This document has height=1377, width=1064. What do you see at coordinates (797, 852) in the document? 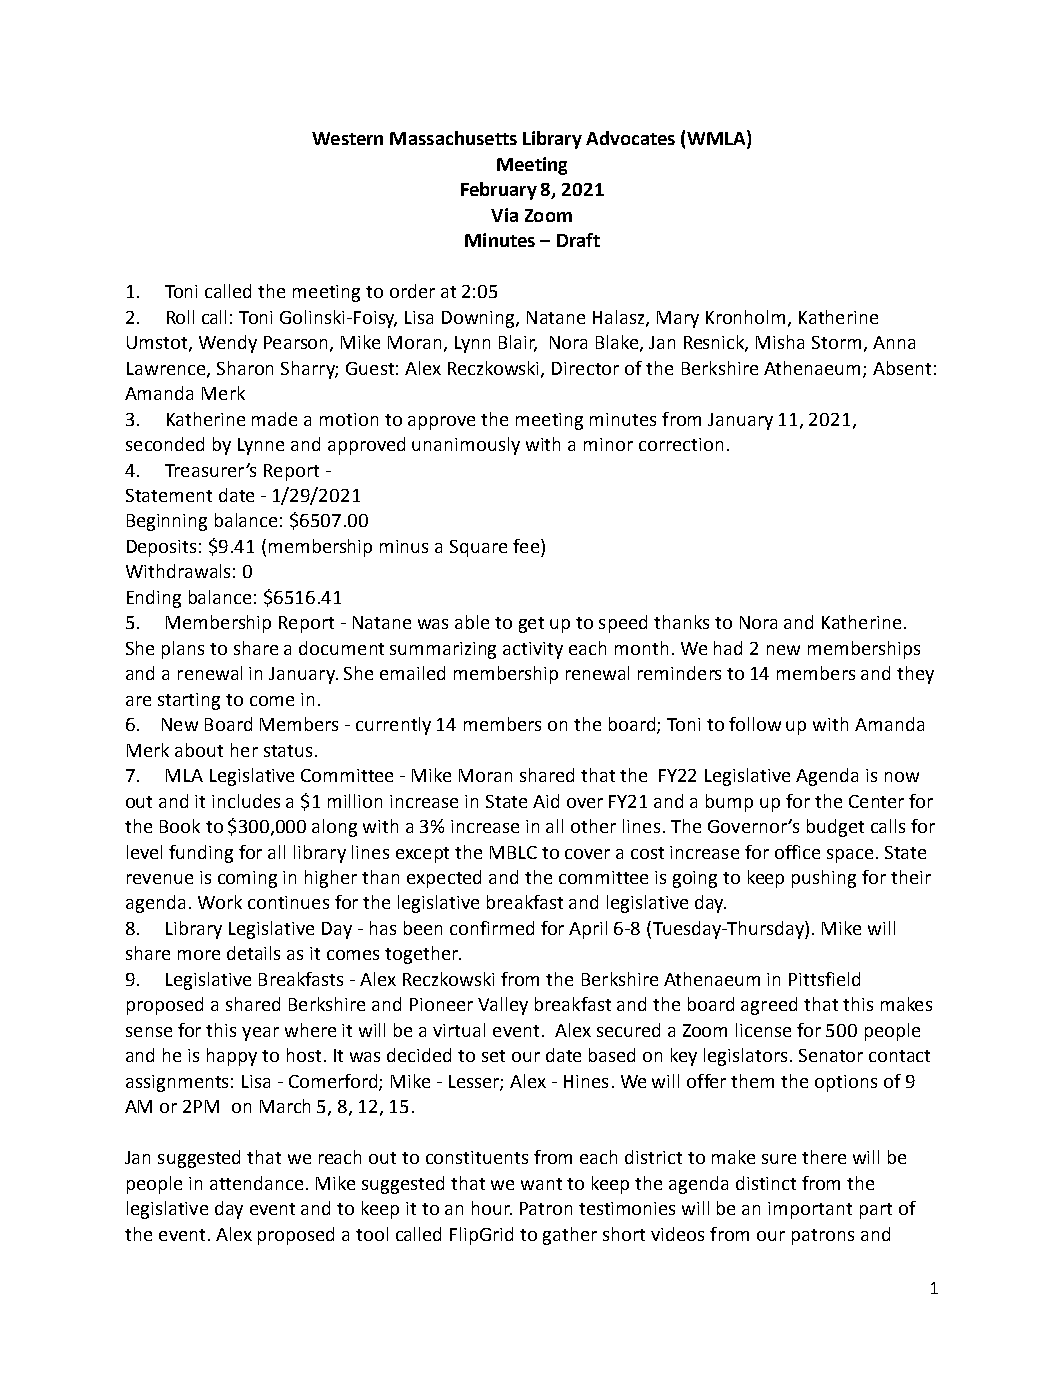
I see `office` at bounding box center [797, 852].
